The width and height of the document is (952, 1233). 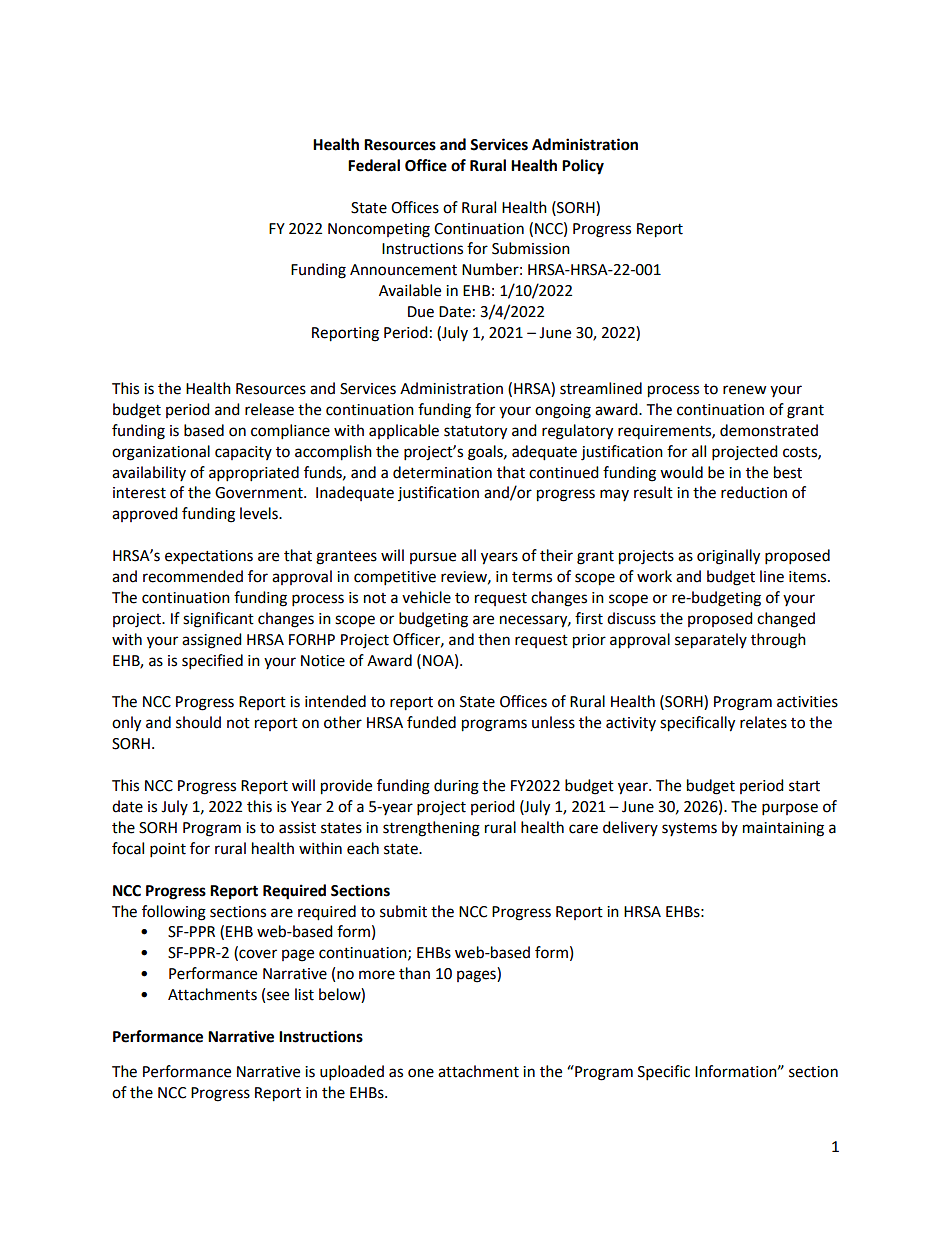 I want to click on Submission, so click(x=531, y=248).
